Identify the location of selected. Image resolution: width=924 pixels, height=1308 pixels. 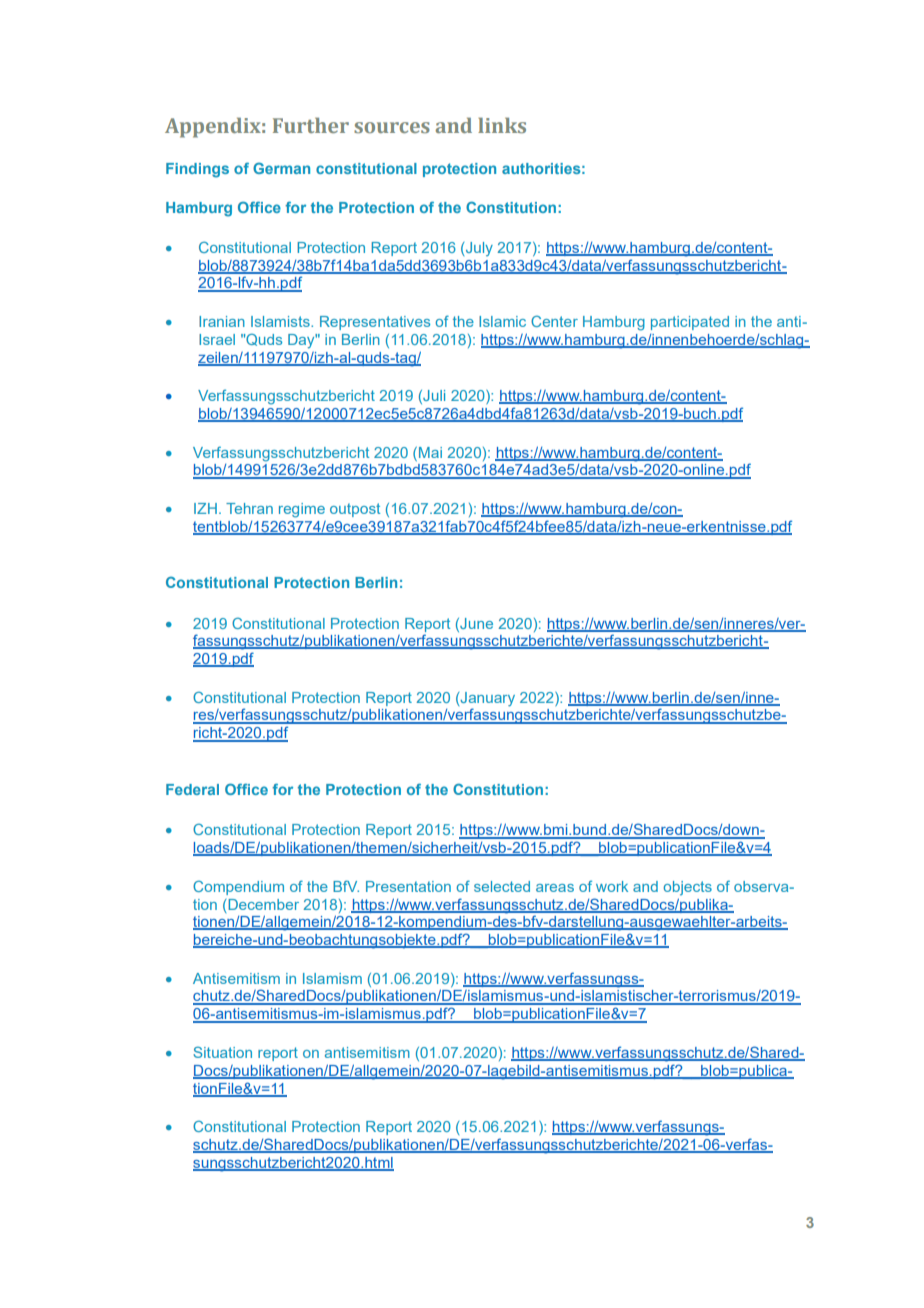
(502, 886).
